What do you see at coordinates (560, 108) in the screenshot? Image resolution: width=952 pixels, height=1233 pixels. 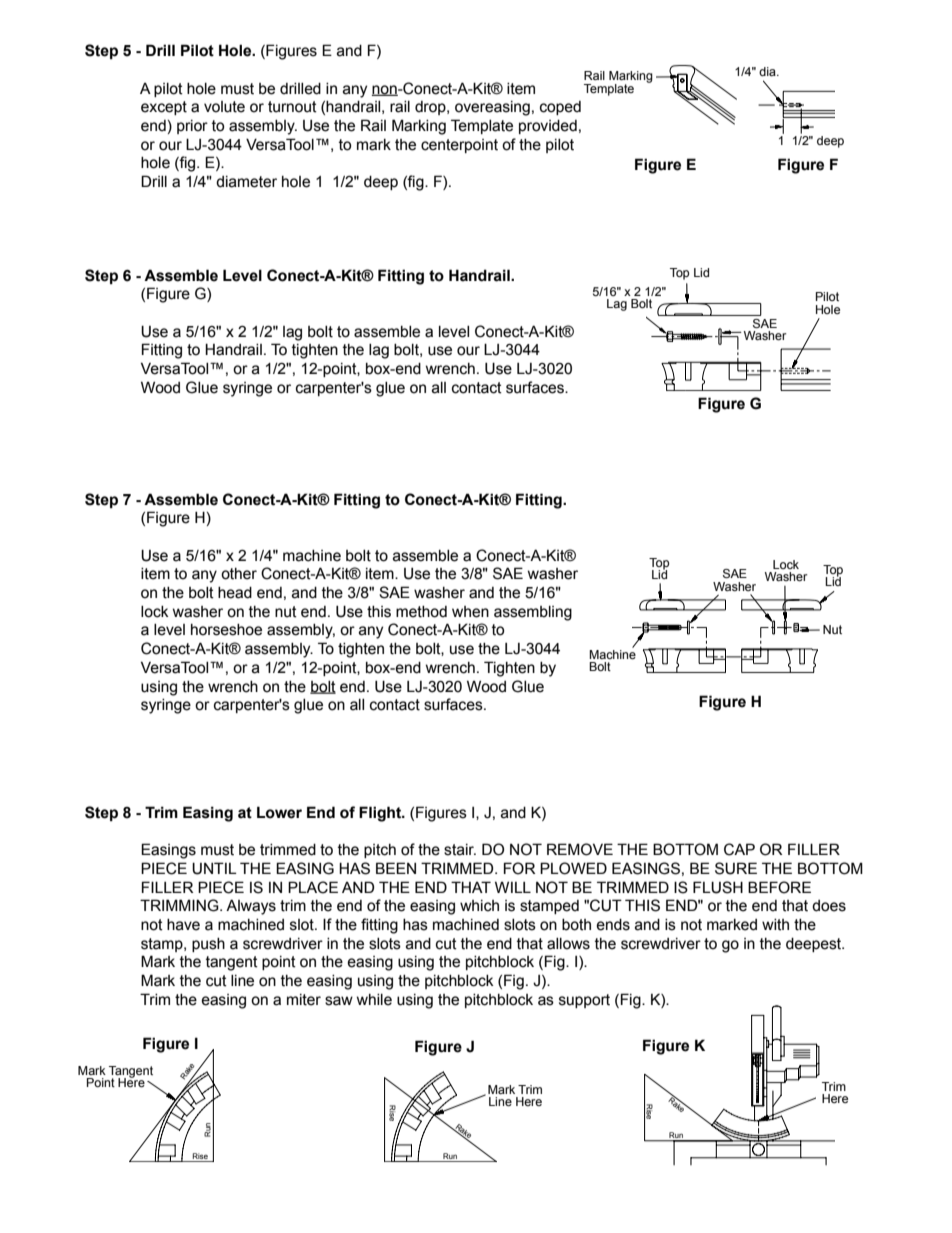 I see `coped` at bounding box center [560, 108].
